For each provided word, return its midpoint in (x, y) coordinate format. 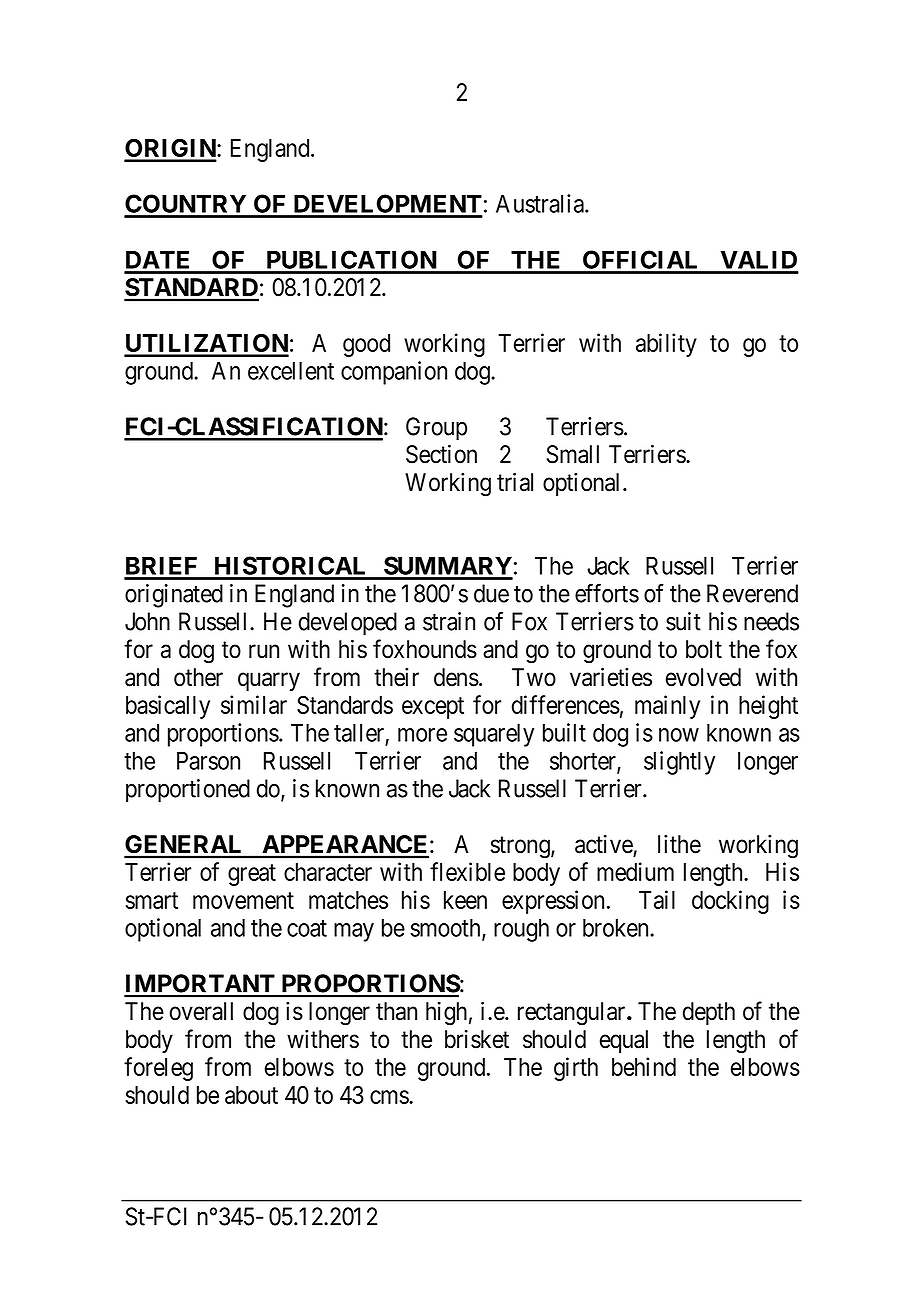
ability (666, 345)
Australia (541, 203)
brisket (477, 1039)
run (264, 651)
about (251, 1095)
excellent (291, 370)
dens (456, 677)
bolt (704, 649)
